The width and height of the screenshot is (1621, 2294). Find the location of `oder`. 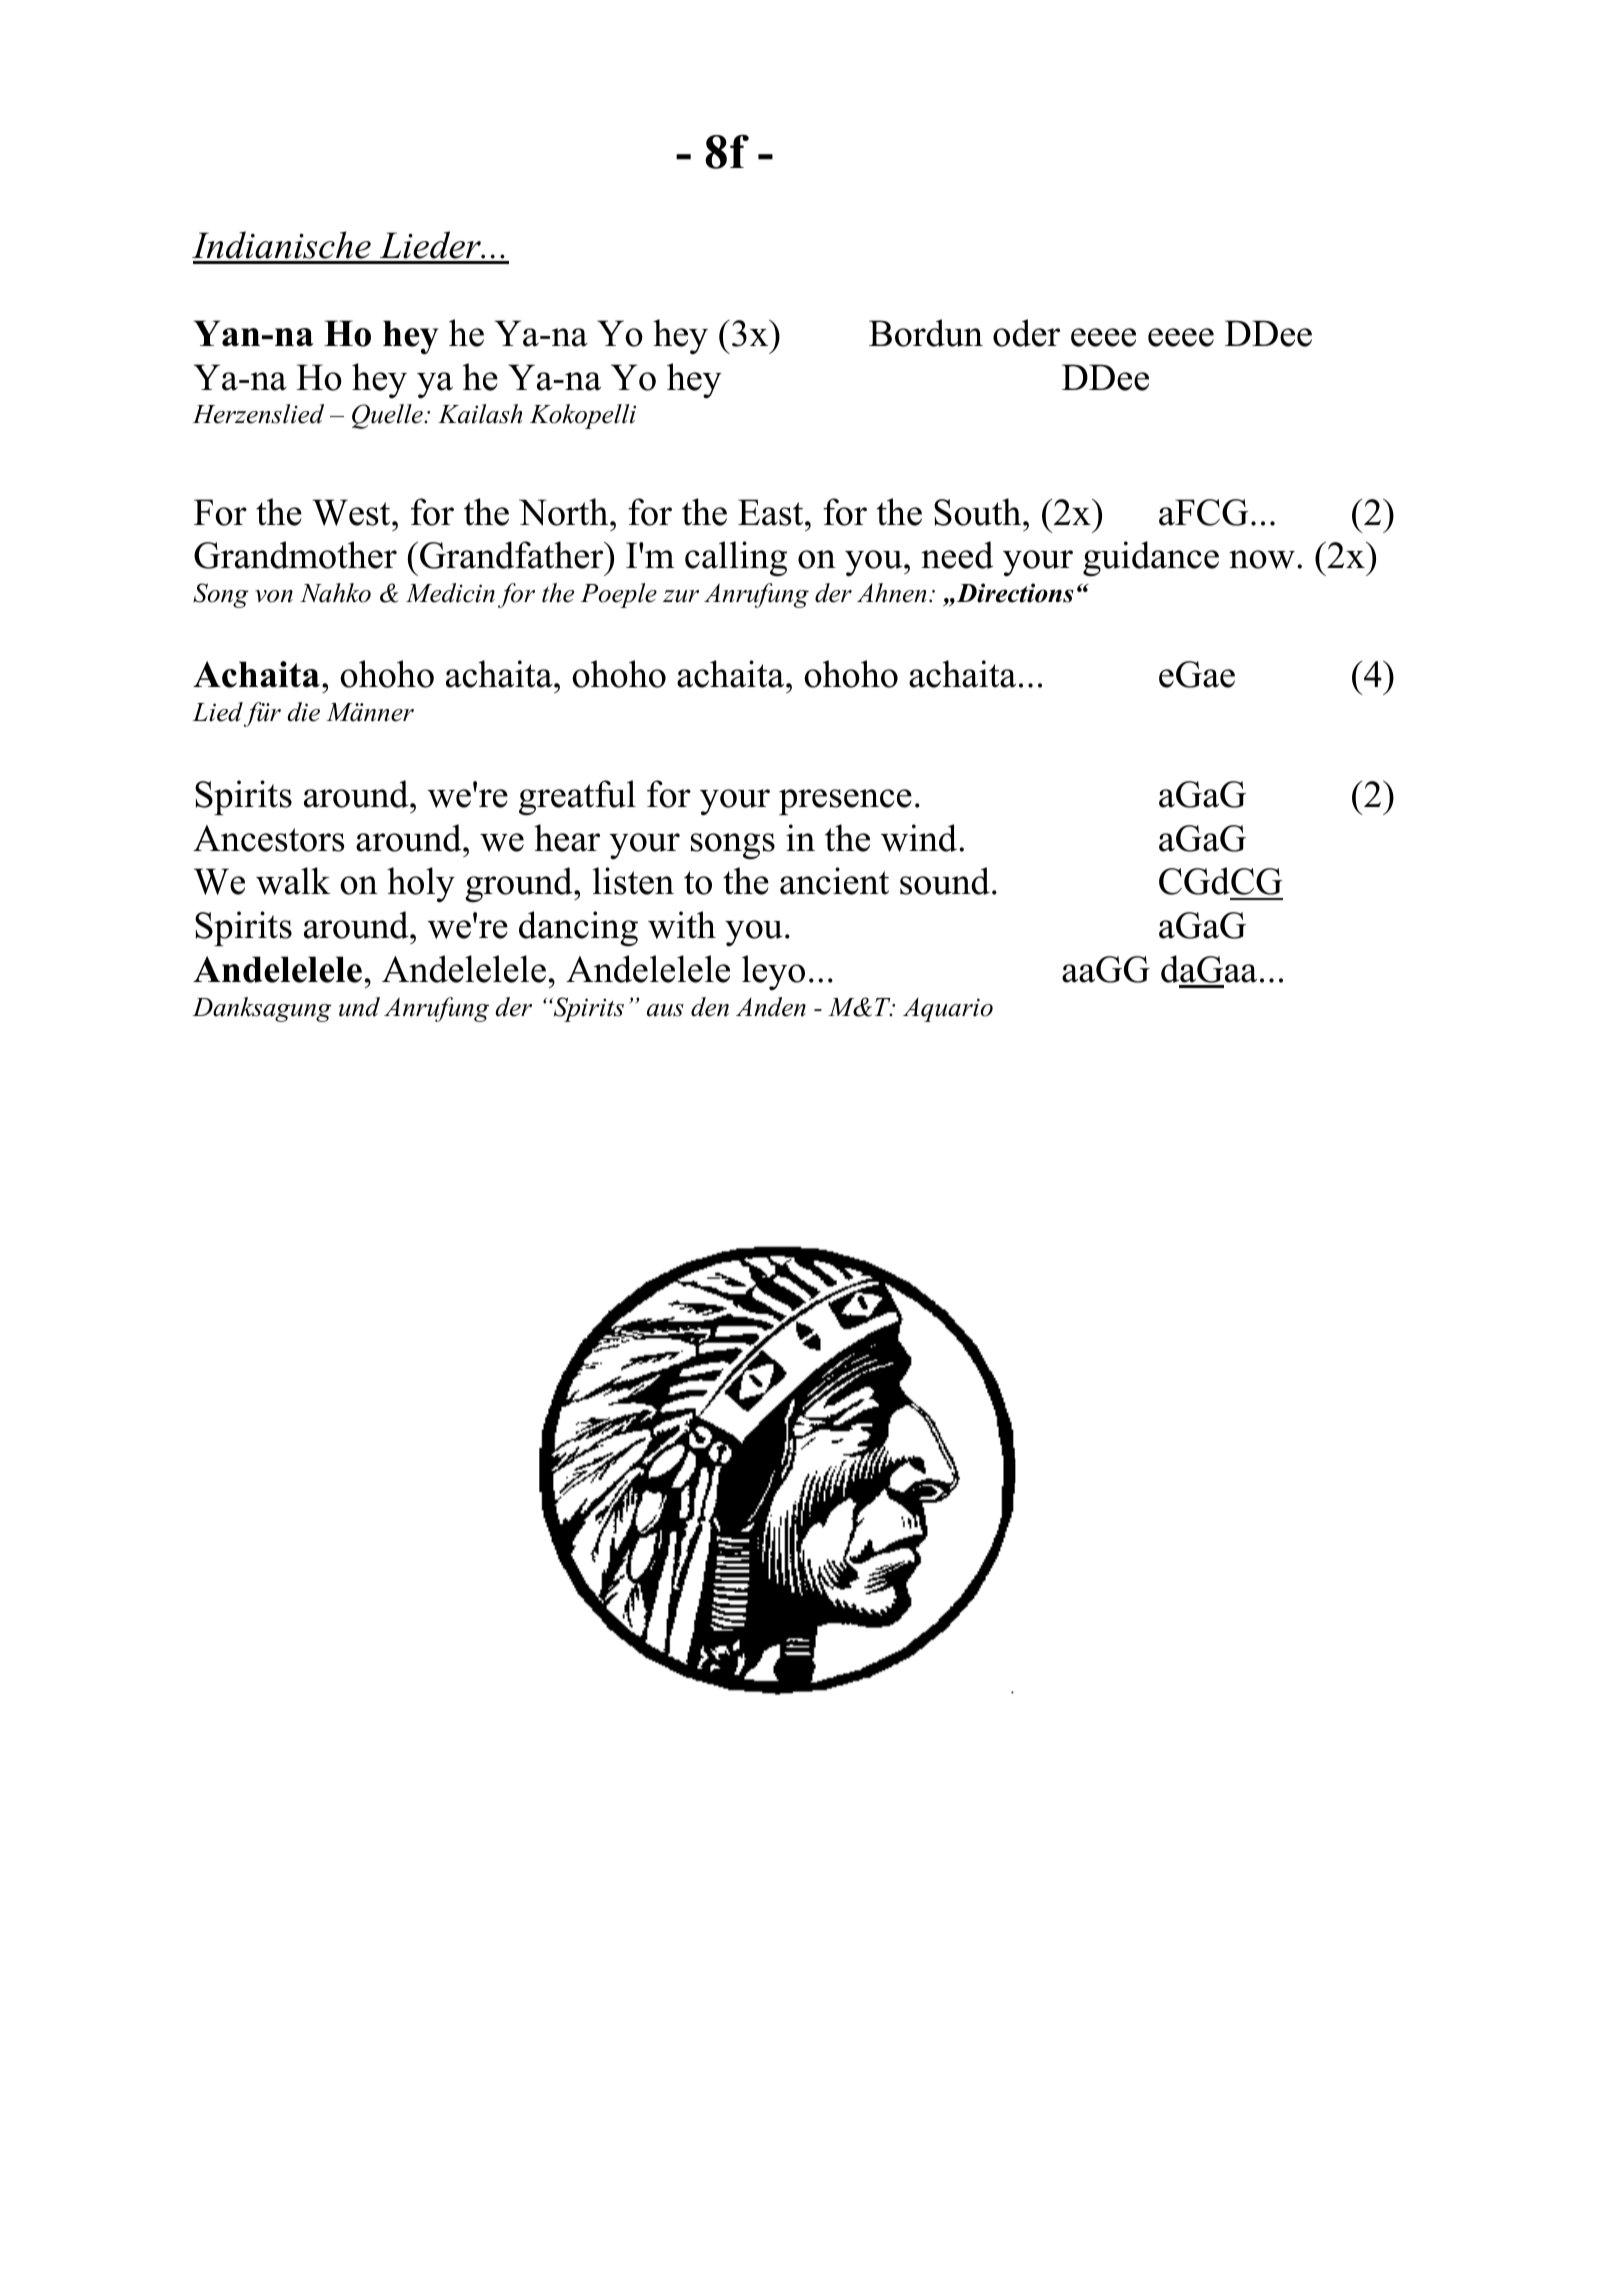

oder is located at coordinates (1026, 333).
